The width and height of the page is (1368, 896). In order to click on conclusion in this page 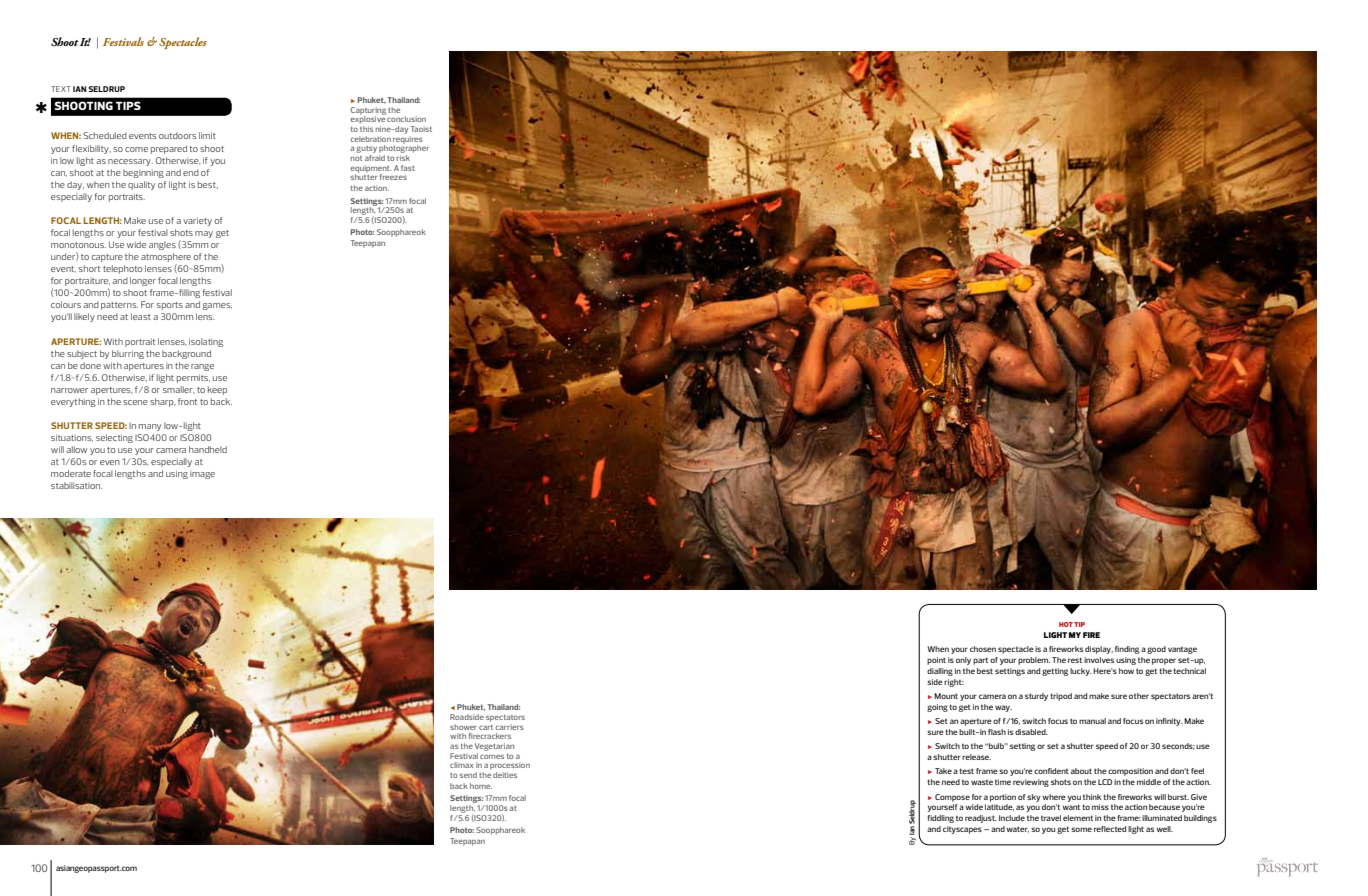, I will do `click(406, 119)`.
